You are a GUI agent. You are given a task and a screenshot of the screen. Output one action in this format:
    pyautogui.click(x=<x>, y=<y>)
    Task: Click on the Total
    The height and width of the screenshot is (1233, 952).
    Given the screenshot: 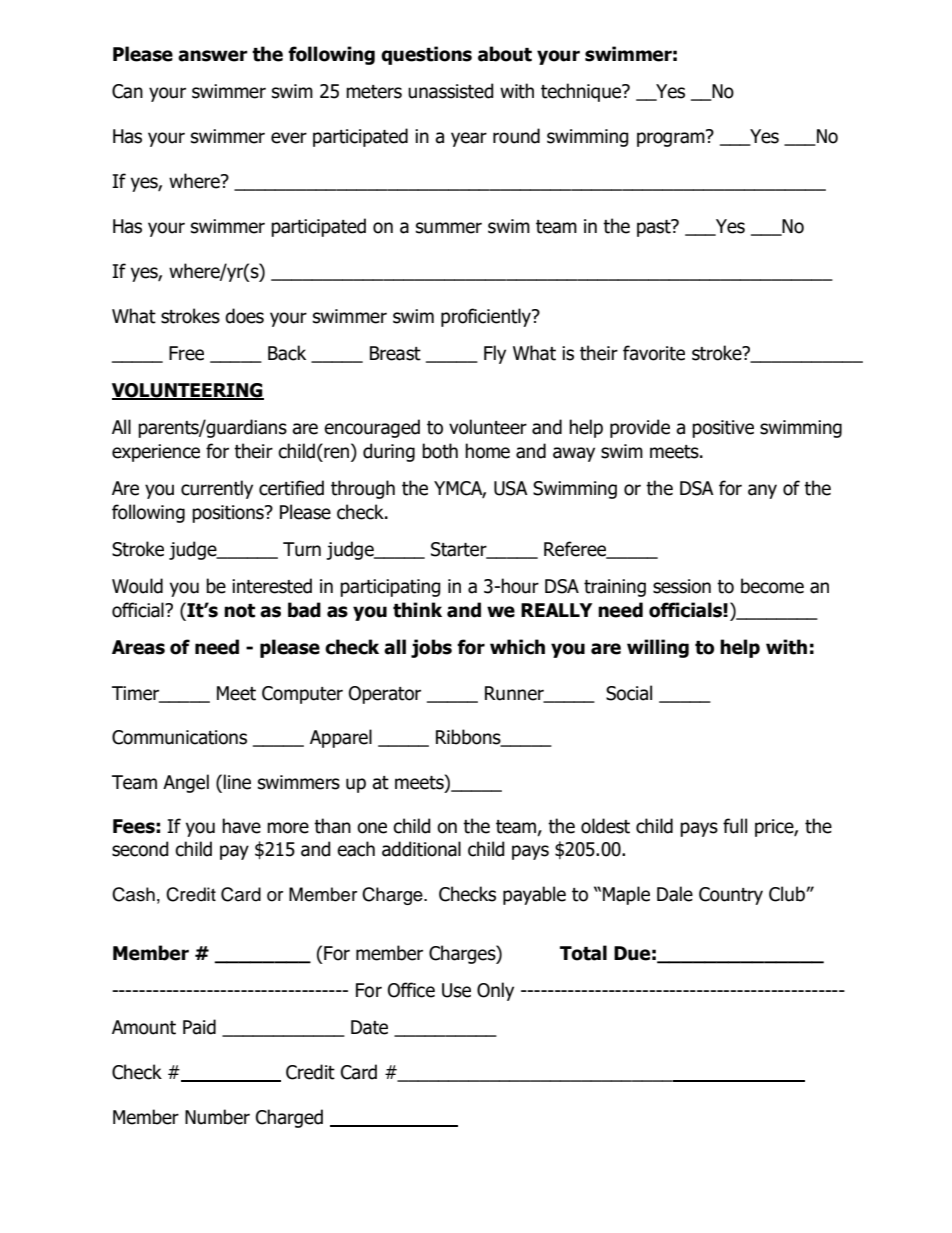 What is the action you would take?
    pyautogui.click(x=583, y=953)
